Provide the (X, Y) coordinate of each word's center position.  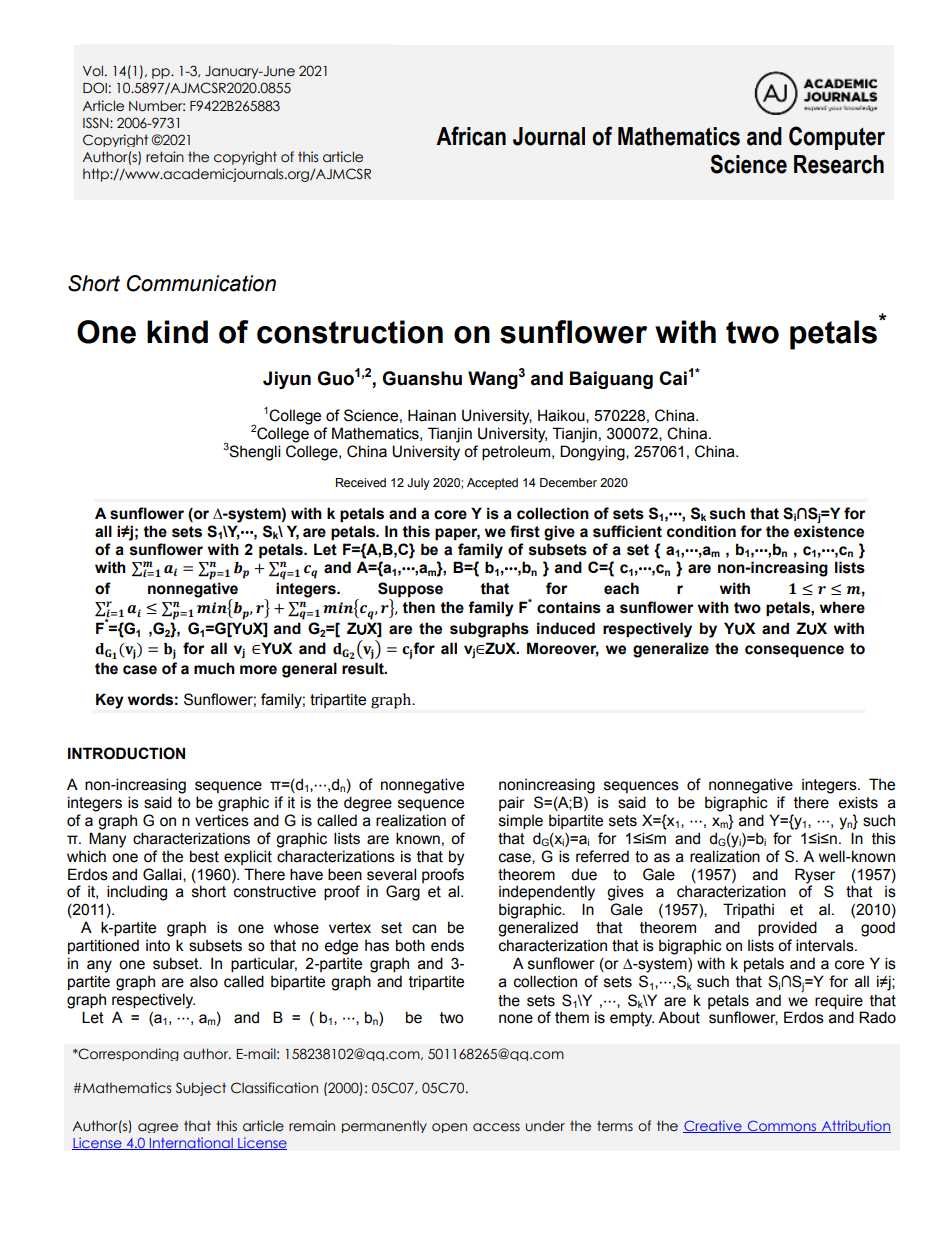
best (204, 856)
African (471, 136)
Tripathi (748, 910)
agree (158, 1128)
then (418, 607)
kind (177, 332)
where (842, 607)
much (214, 668)
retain (165, 157)
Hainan (432, 415)
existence (829, 530)
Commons (781, 1127)
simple (521, 821)
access (496, 1127)
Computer (837, 138)
